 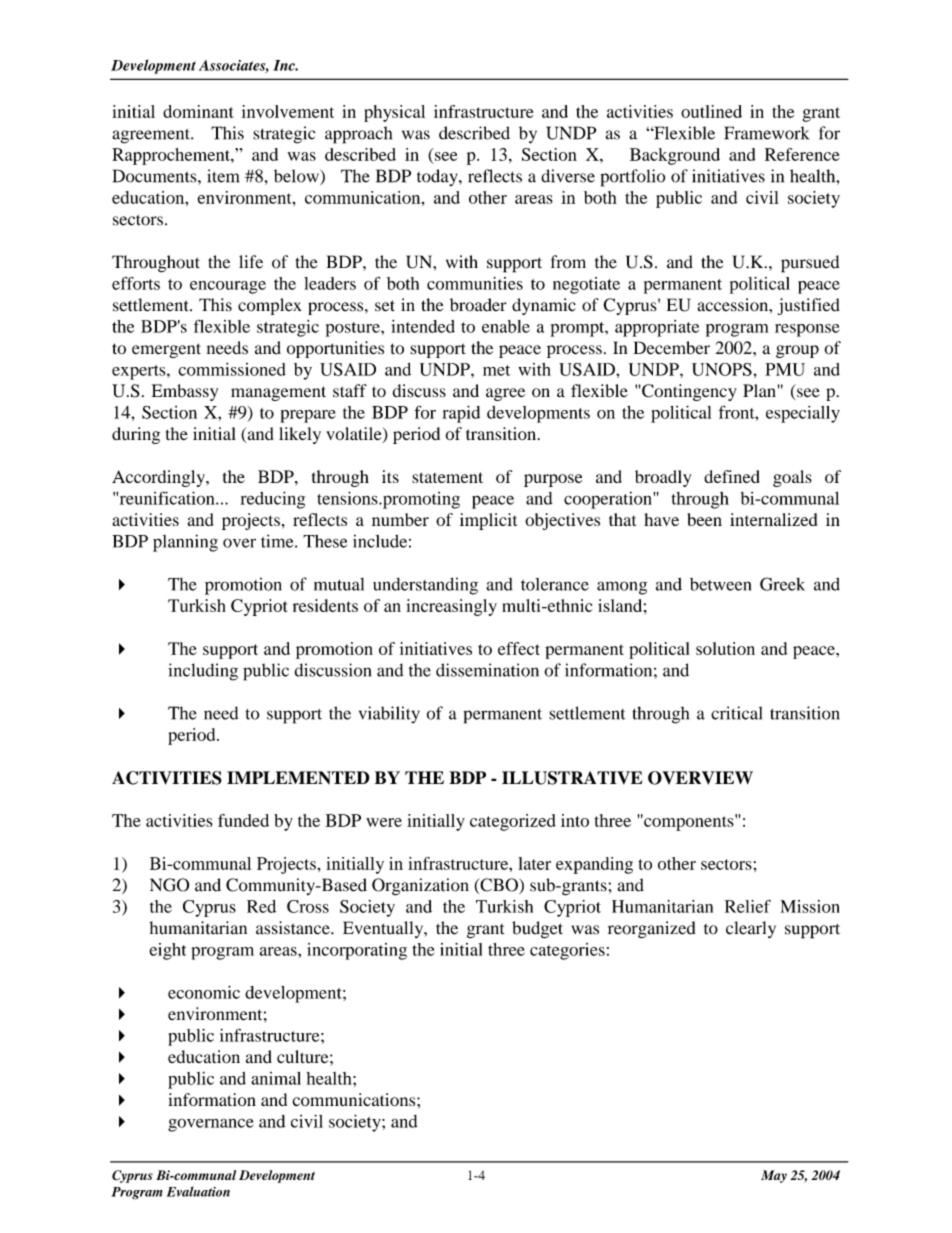 I want to click on Evaluation, so click(x=198, y=1191).
